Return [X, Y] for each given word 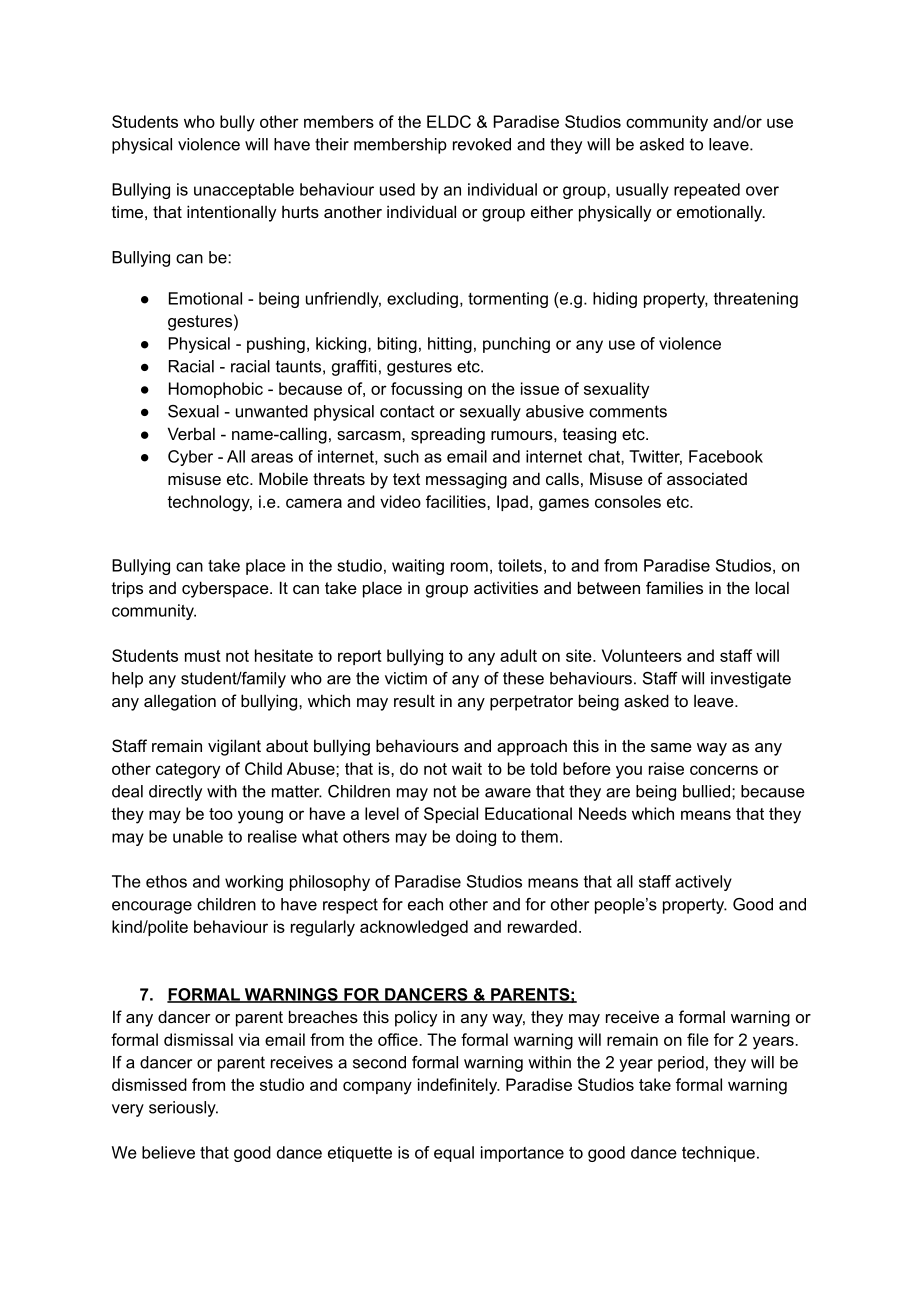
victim [406, 678]
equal [454, 1154]
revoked [482, 144]
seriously [183, 1109]
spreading [448, 435]
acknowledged [414, 928]
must [203, 656]
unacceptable [244, 191]
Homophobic [216, 390]
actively [703, 883]
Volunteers [642, 655]
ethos [166, 881]
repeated [707, 191]
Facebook [726, 456]
